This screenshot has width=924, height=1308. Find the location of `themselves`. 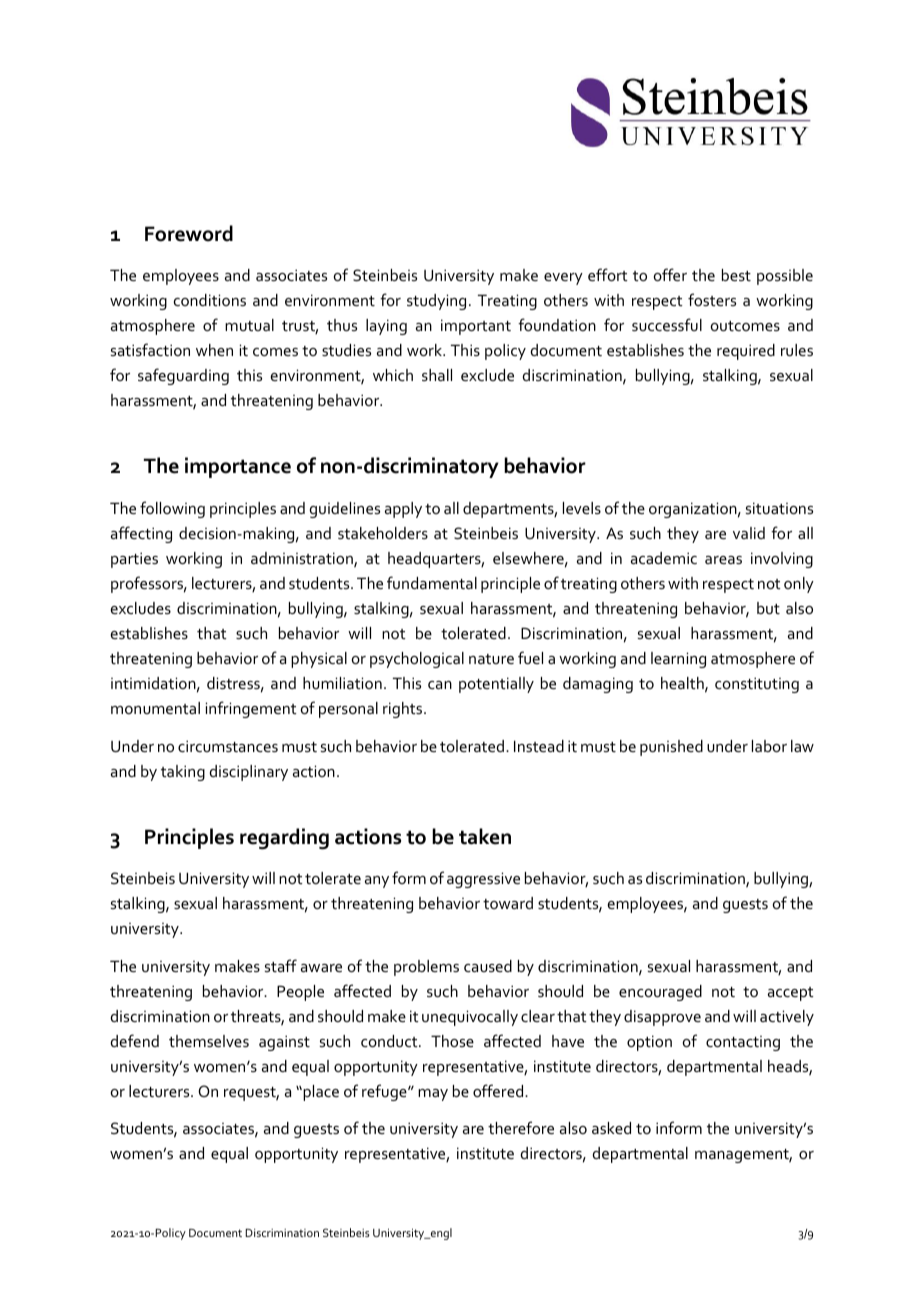

themselves is located at coordinates (209, 1041).
